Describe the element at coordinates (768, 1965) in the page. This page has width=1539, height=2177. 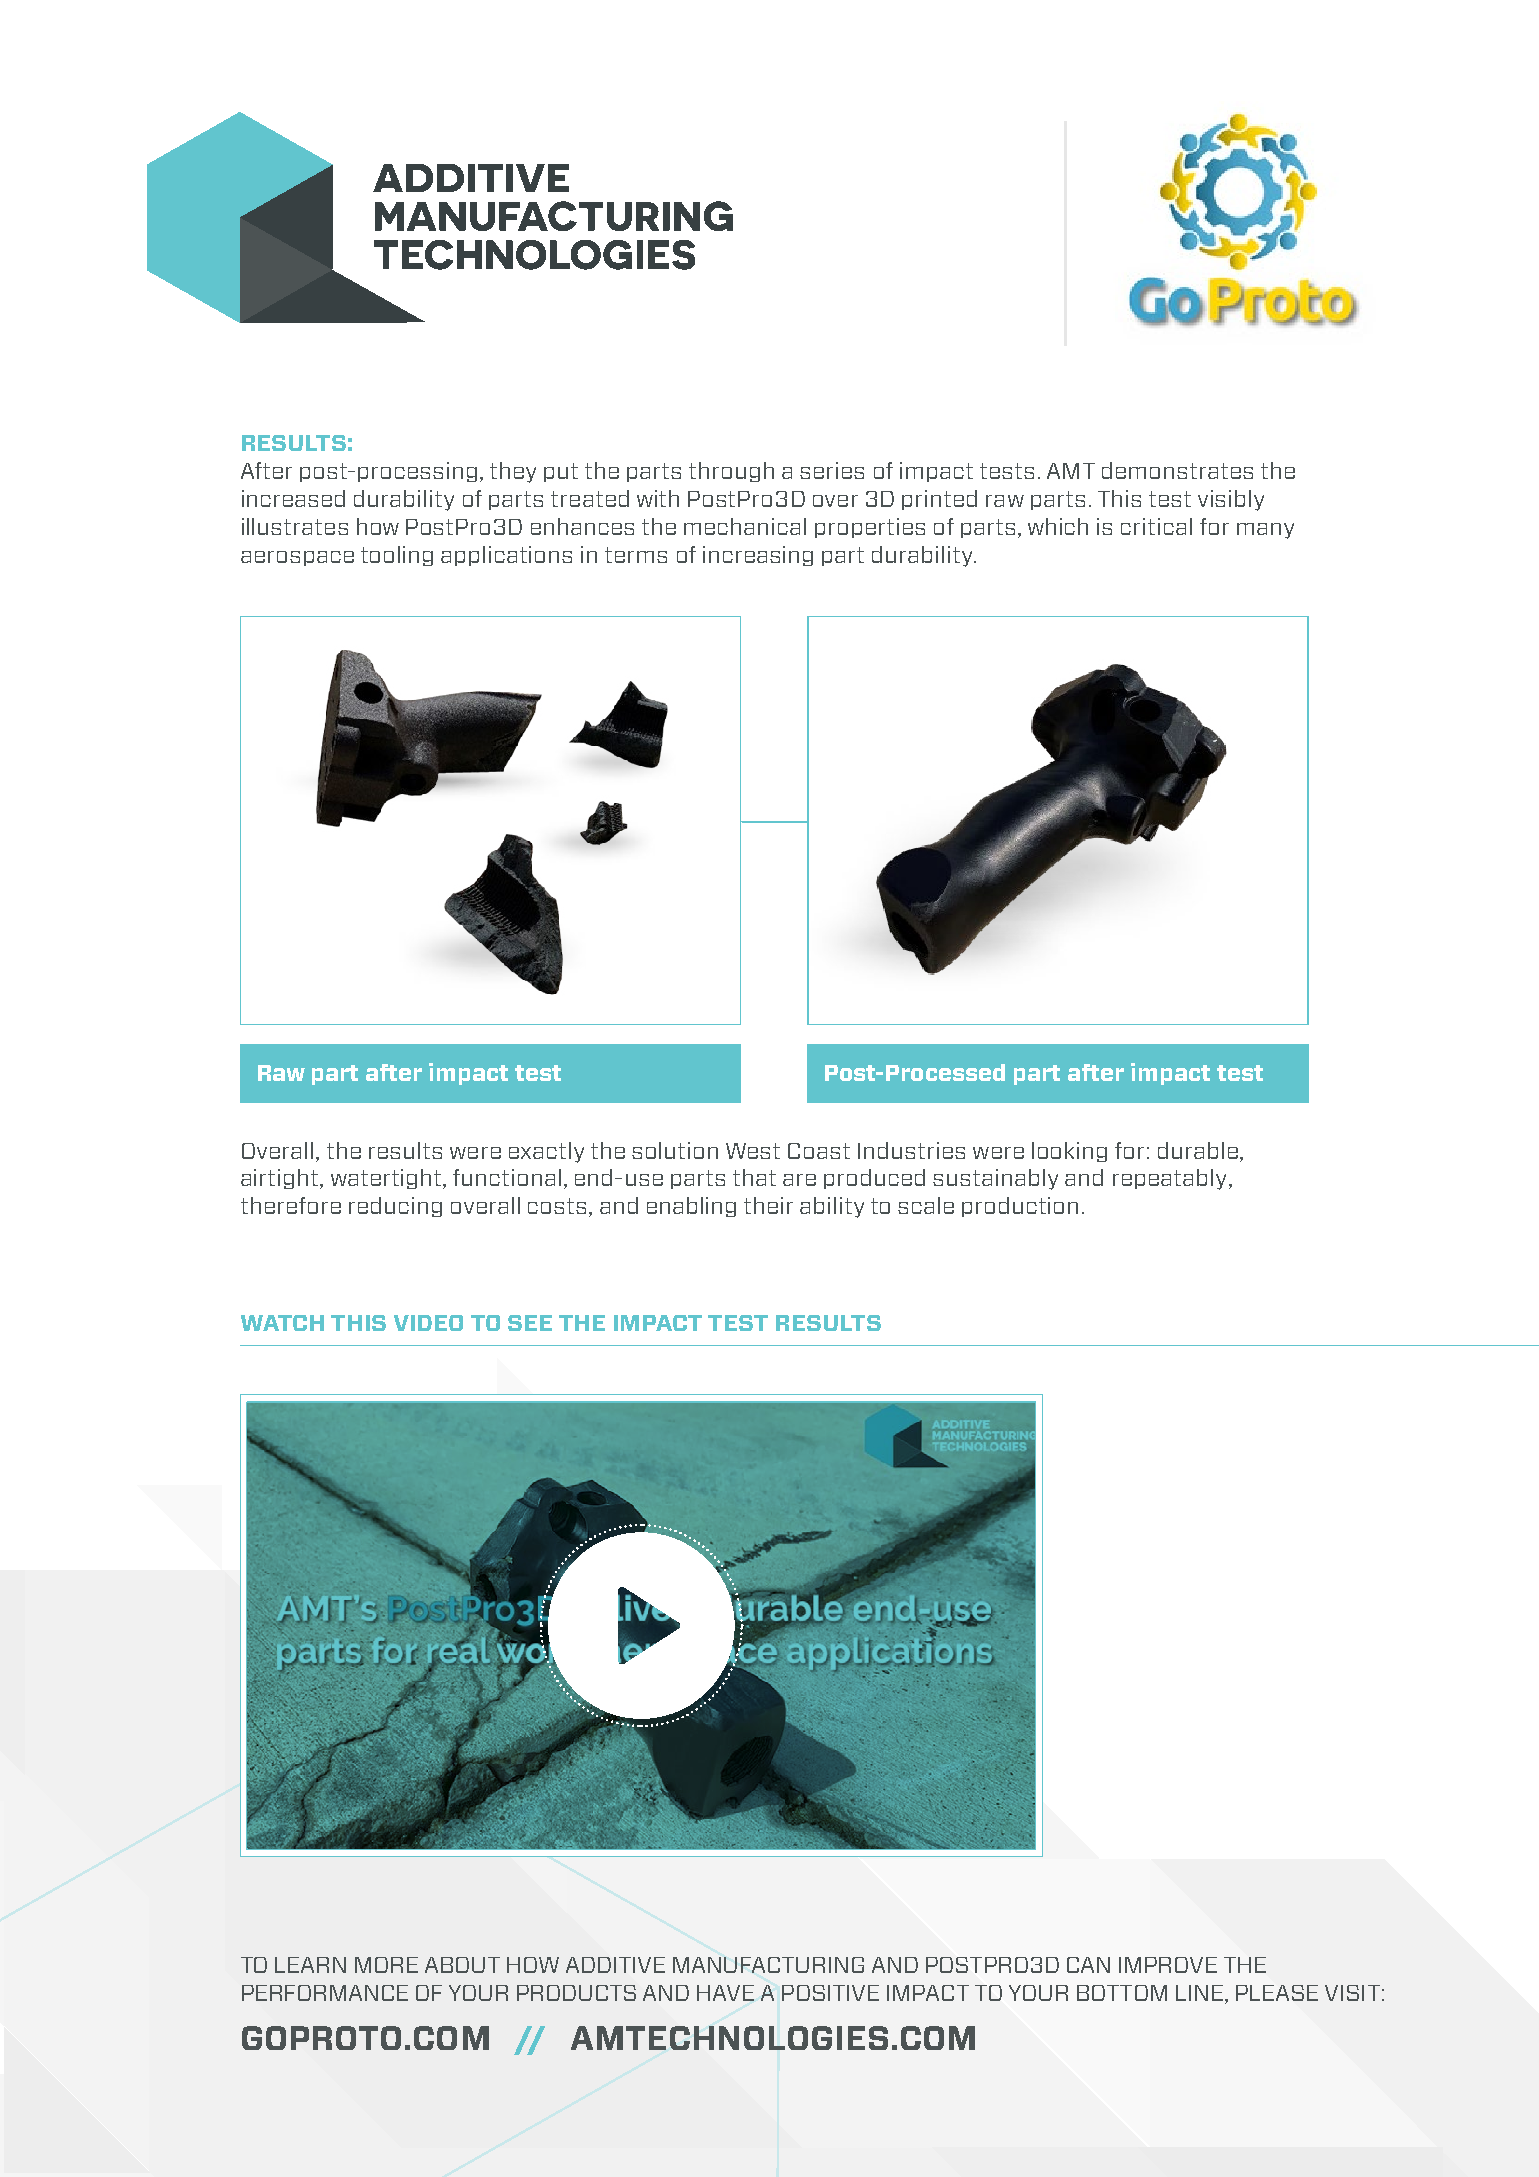
I see `MANUFACTURING` at that location.
